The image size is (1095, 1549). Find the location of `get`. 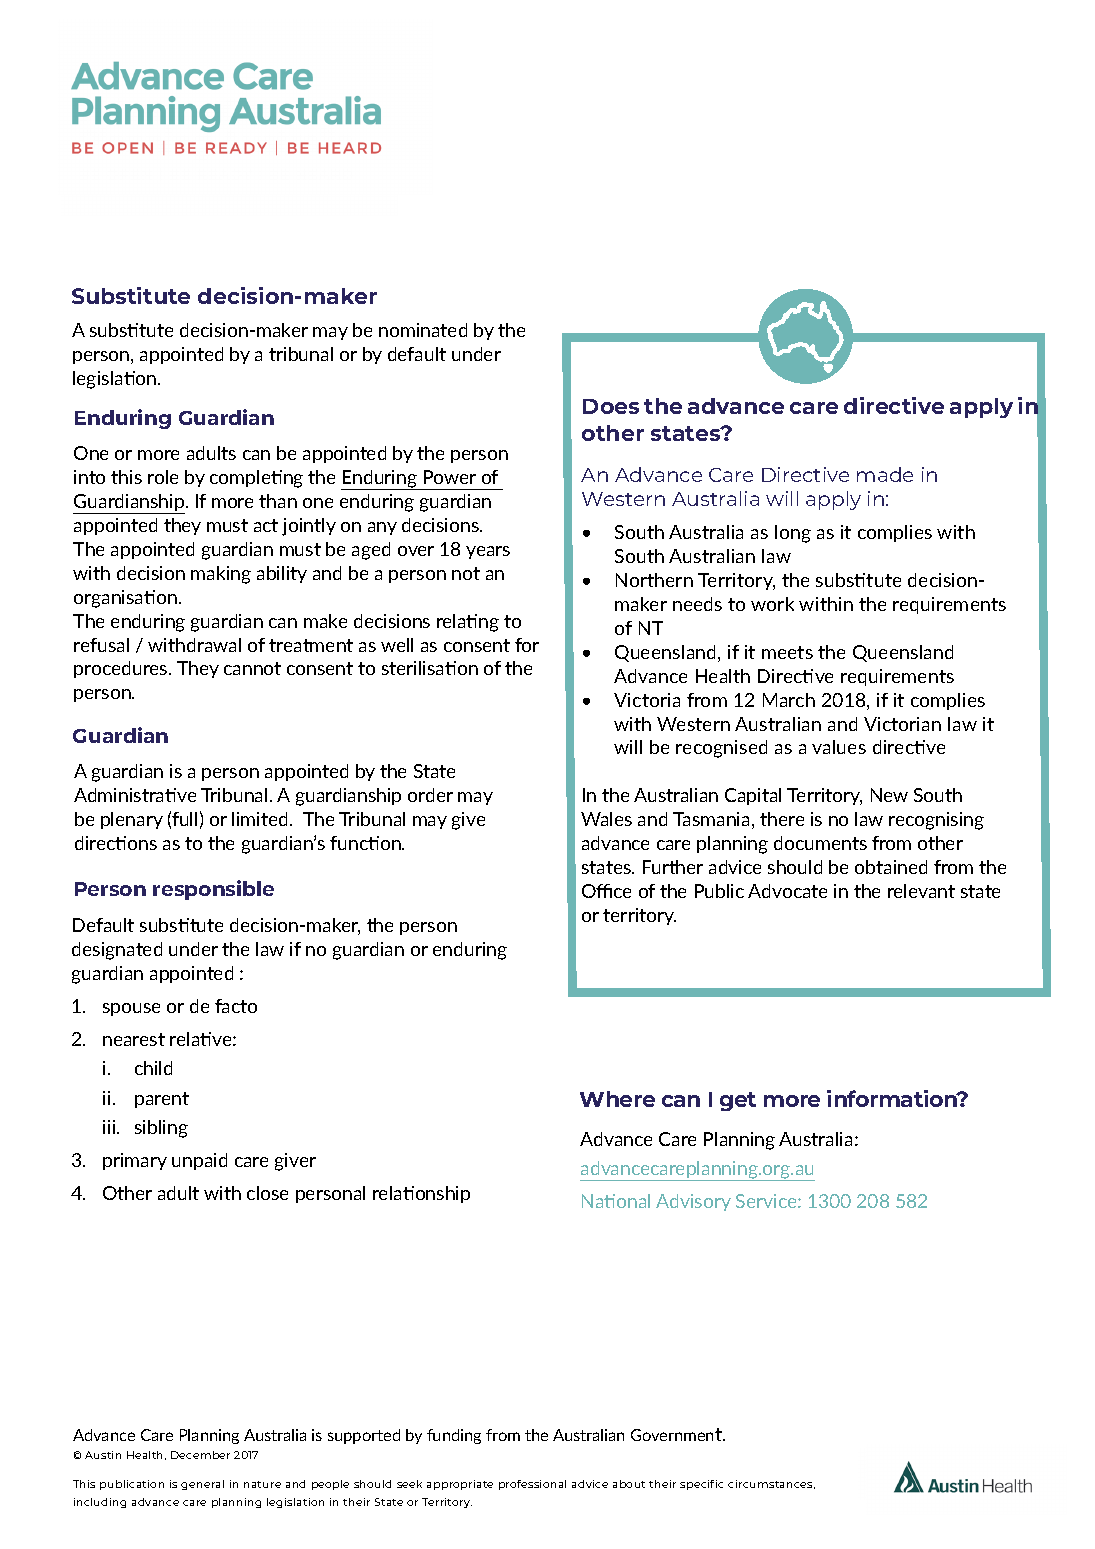

get is located at coordinates (738, 1101).
